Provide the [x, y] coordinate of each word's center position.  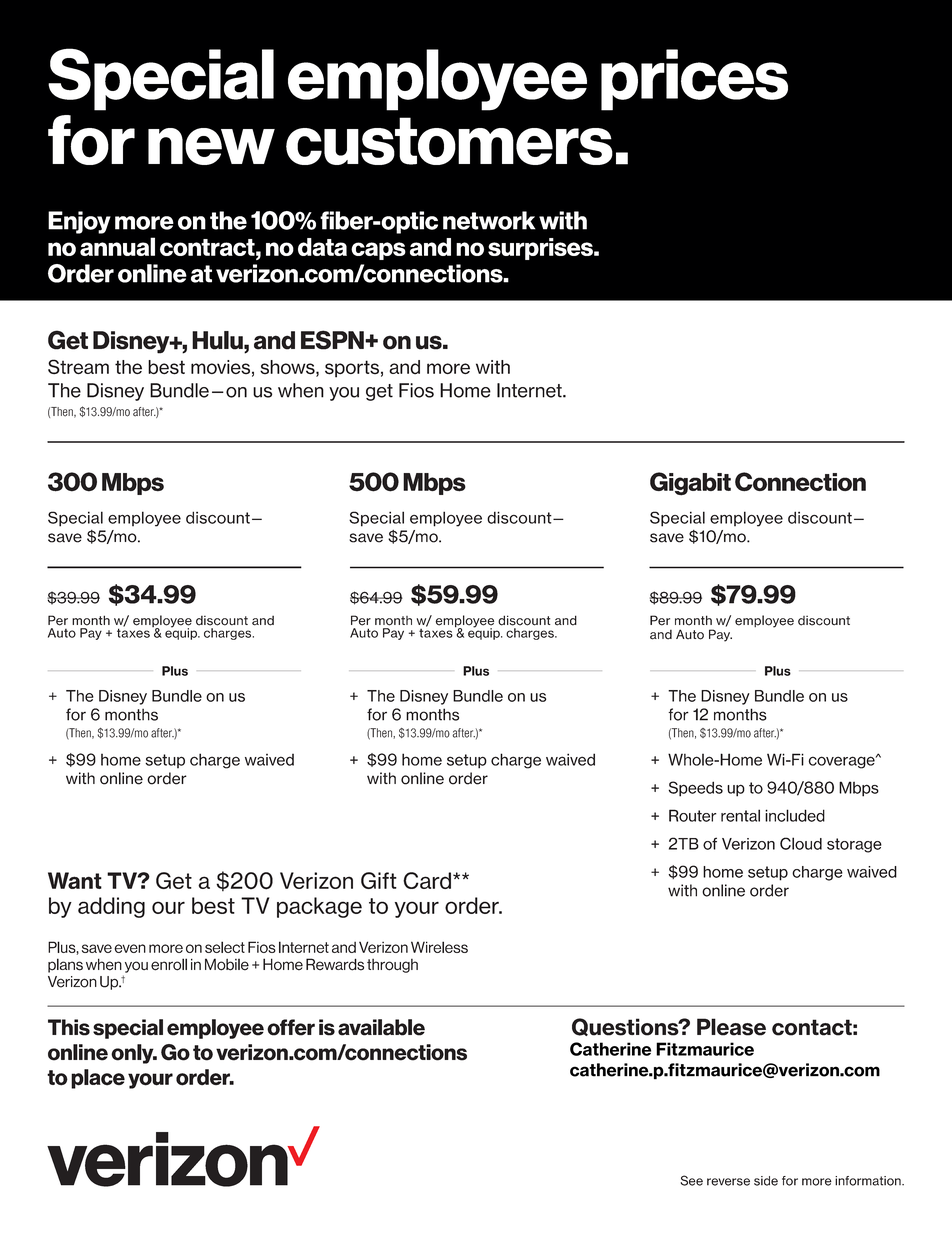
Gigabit [690, 484]
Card [427, 880]
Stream [78, 367]
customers [449, 141]
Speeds [696, 789]
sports [352, 369]
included [795, 815]
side [766, 1181]
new [211, 146]
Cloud [801, 843]
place [98, 1079]
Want [75, 880]
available [381, 1027]
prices [694, 80]
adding [111, 907]
